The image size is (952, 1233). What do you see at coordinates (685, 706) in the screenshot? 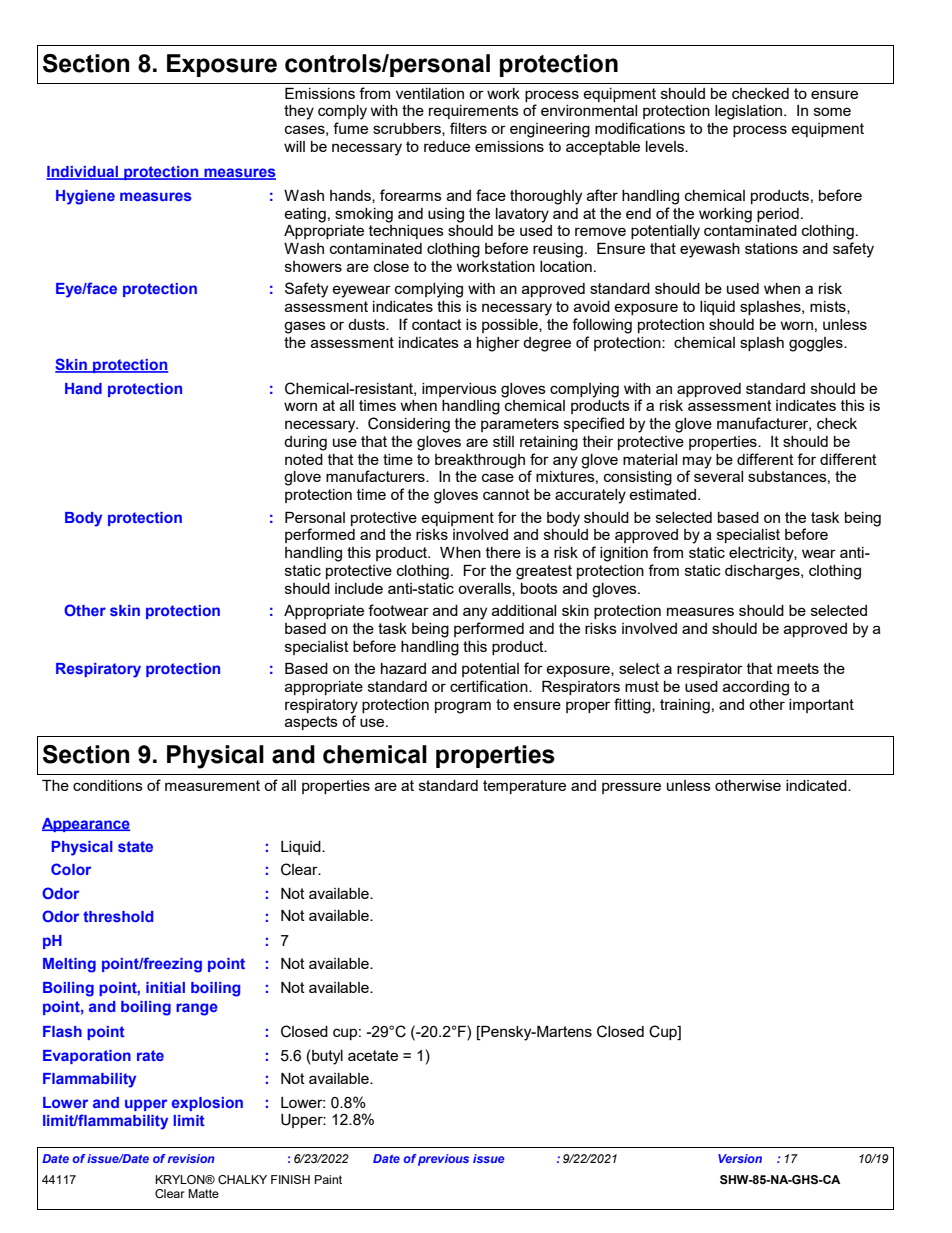
I see `training` at bounding box center [685, 706].
